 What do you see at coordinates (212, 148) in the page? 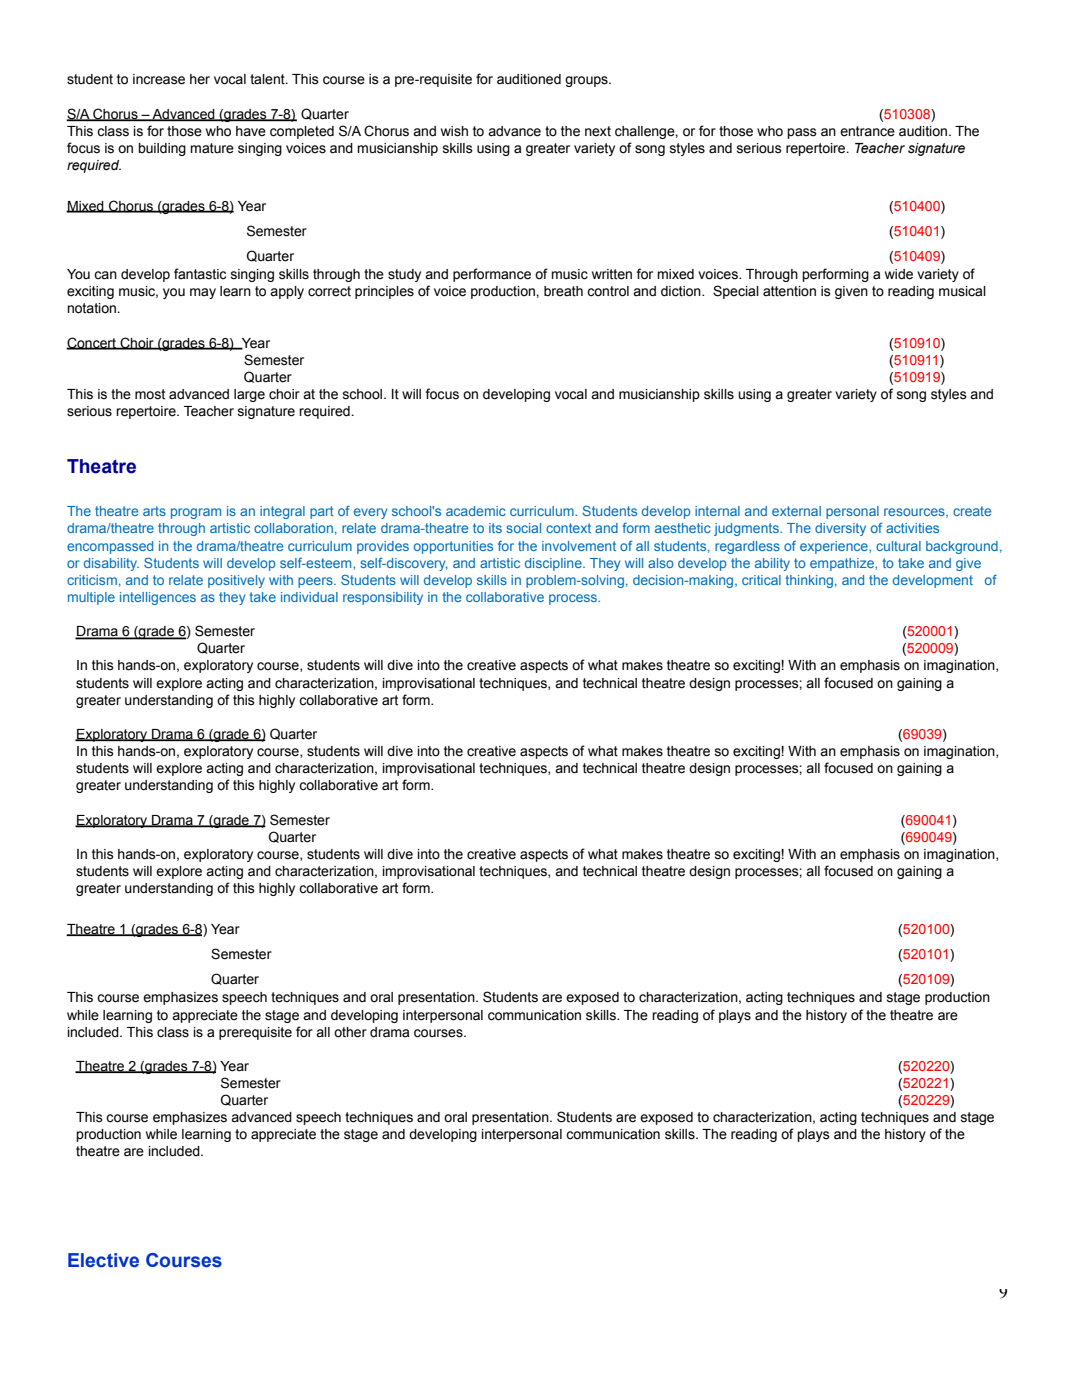
I see `mature` at bounding box center [212, 148].
